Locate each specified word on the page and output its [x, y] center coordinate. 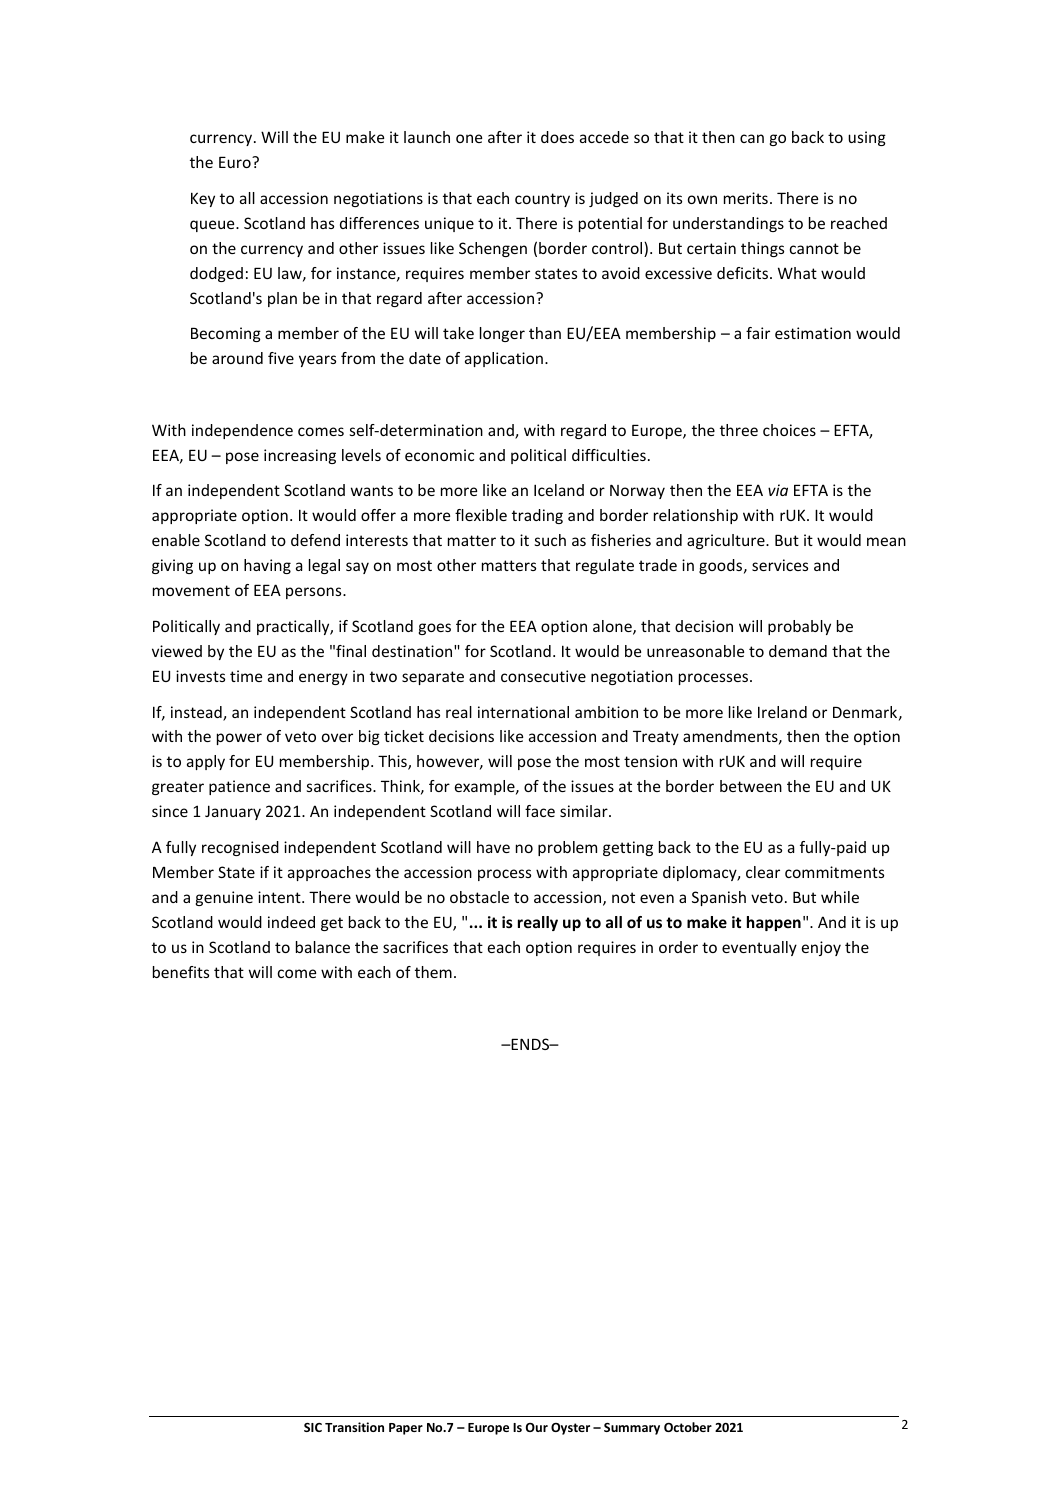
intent [280, 897]
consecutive [543, 676]
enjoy [821, 948]
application [504, 359]
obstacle [479, 897]
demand [798, 651]
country [542, 200]
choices [789, 430]
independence [242, 431]
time [246, 676]
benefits [181, 972]
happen [774, 923]
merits [746, 198]
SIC [313, 1427]
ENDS [530, 1044]
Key [203, 199]
